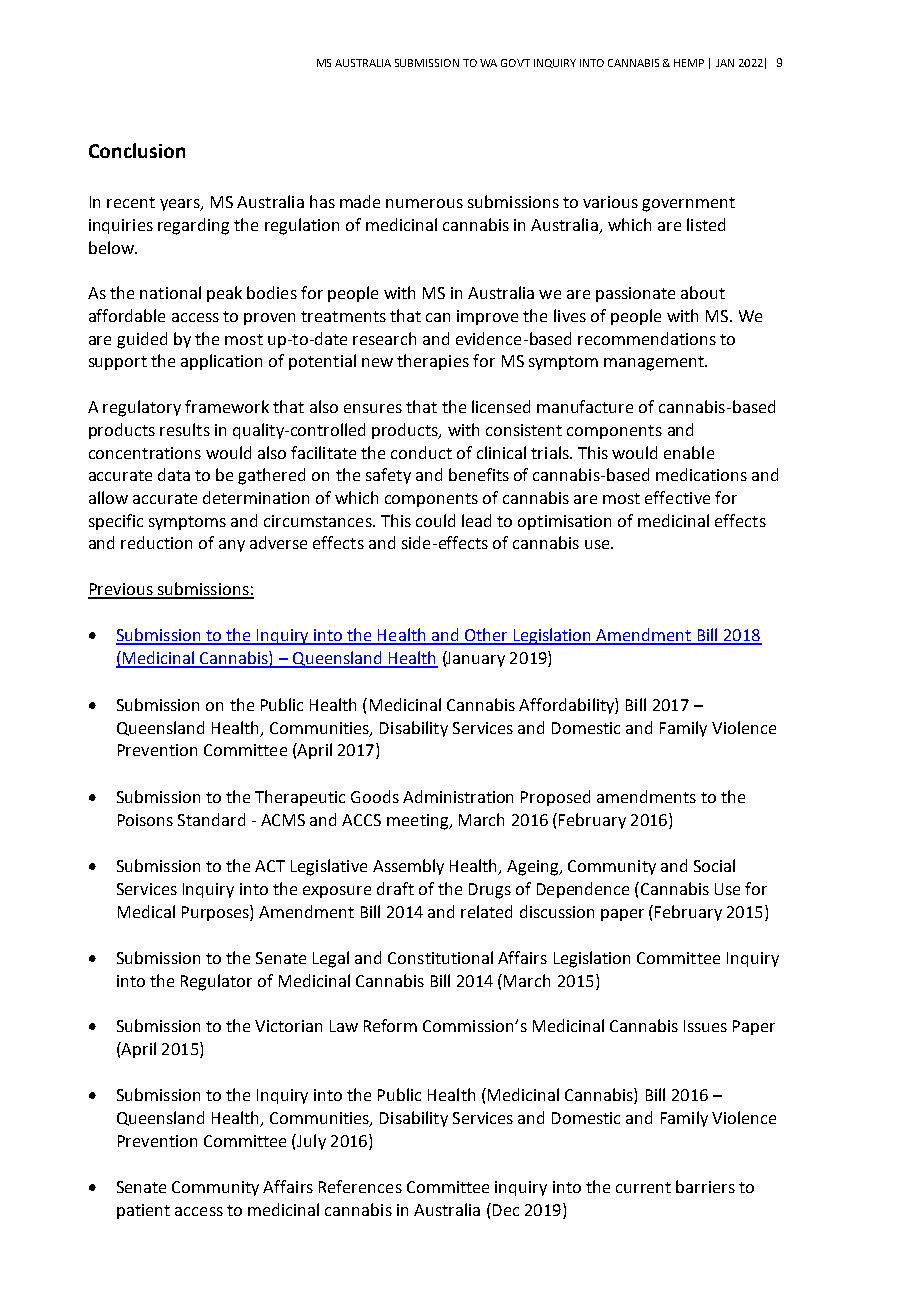  I want to click on Other, so click(486, 636).
